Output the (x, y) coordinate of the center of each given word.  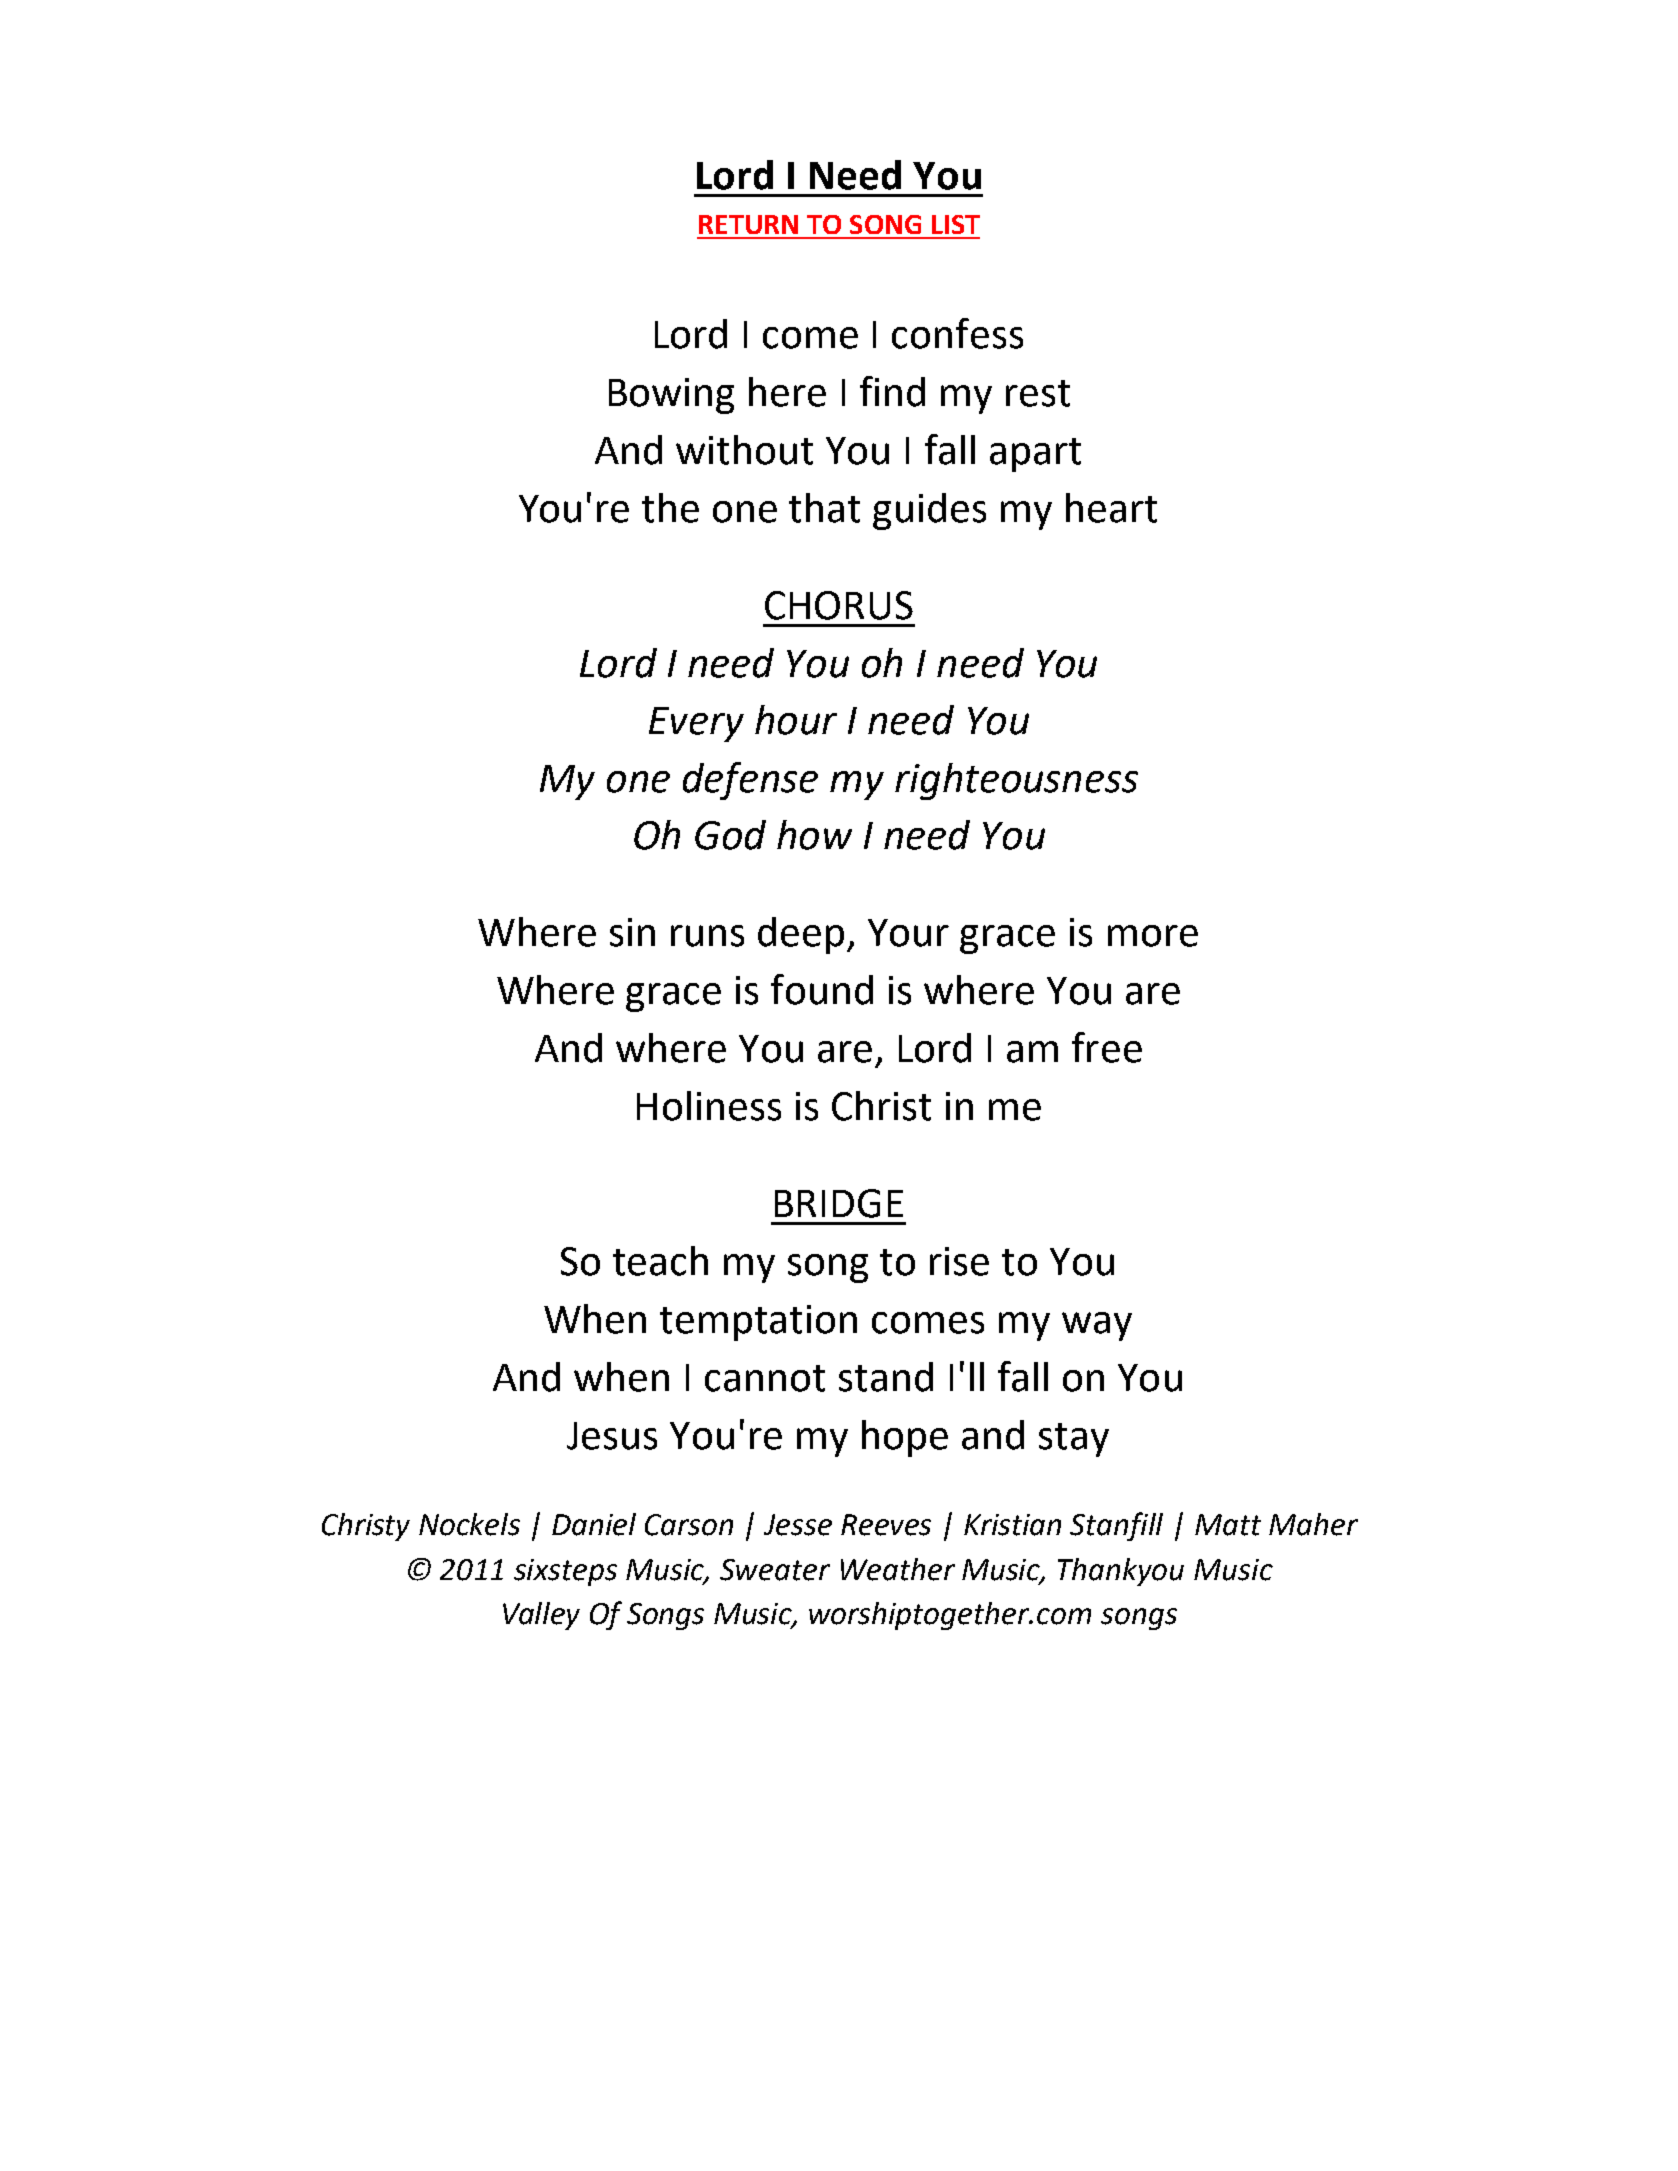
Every (696, 724)
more (1153, 936)
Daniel (594, 1524)
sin (632, 932)
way (1097, 1326)
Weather (898, 1569)
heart (1111, 508)
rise (959, 1261)
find (892, 391)
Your (908, 933)
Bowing (671, 396)
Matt (1228, 1525)
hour (796, 720)
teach (660, 1261)
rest (1038, 393)
